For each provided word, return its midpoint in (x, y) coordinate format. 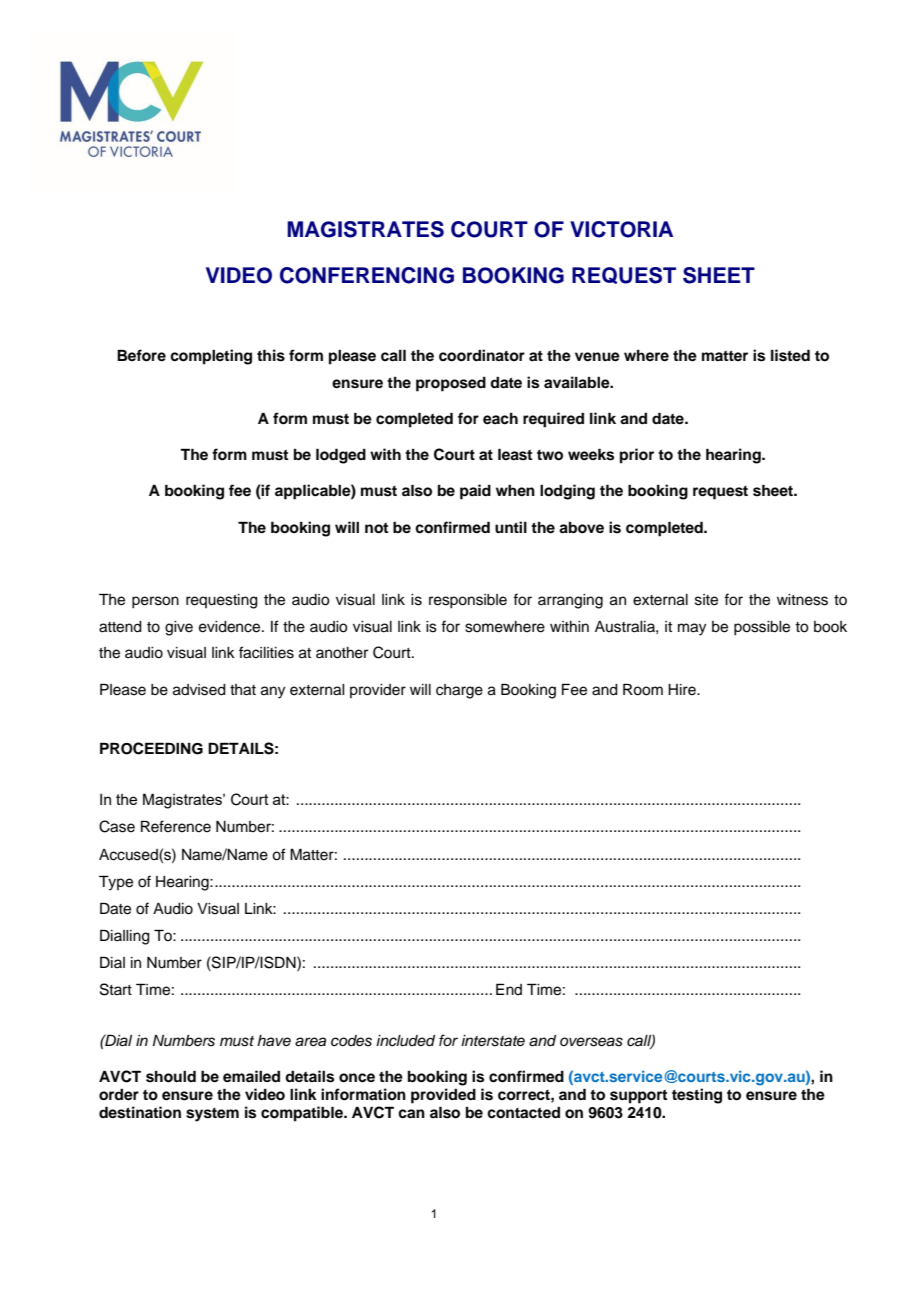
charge (459, 691)
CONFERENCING (367, 275)
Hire (683, 690)
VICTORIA (621, 229)
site (706, 600)
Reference (176, 826)
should (171, 1076)
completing (211, 357)
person (155, 602)
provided (443, 1096)
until (511, 527)
